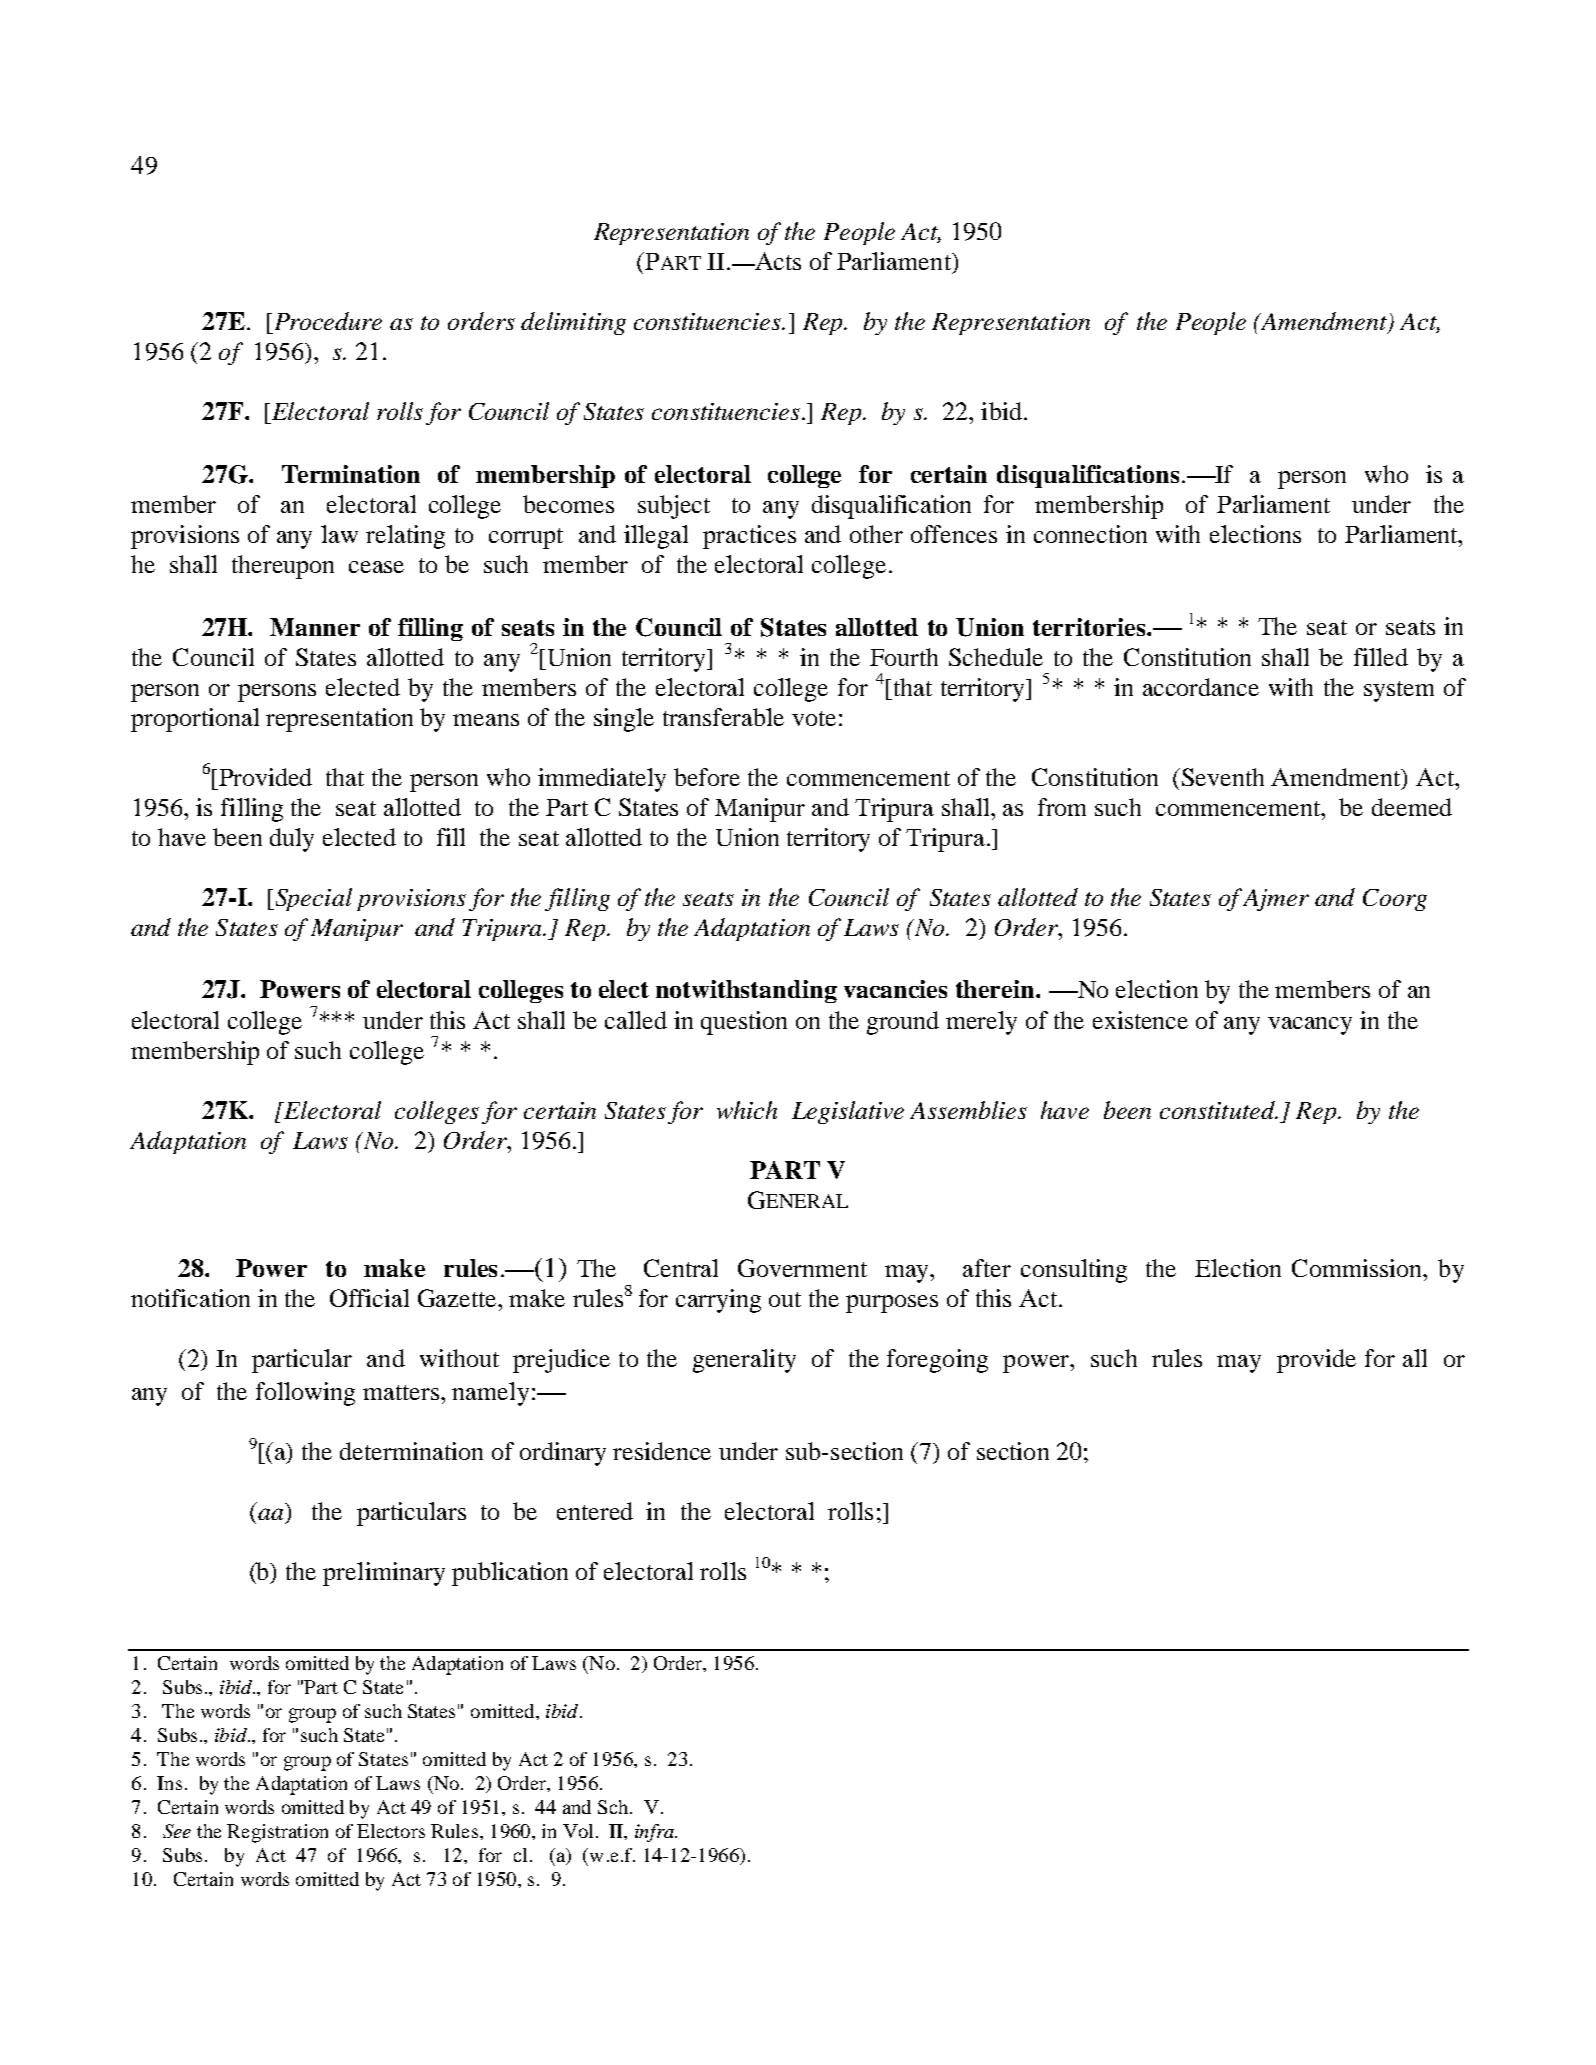 Image resolution: width=1596 pixels, height=2065 pixels. What do you see at coordinates (1358, 1268) in the image?
I see `Commission` at bounding box center [1358, 1268].
